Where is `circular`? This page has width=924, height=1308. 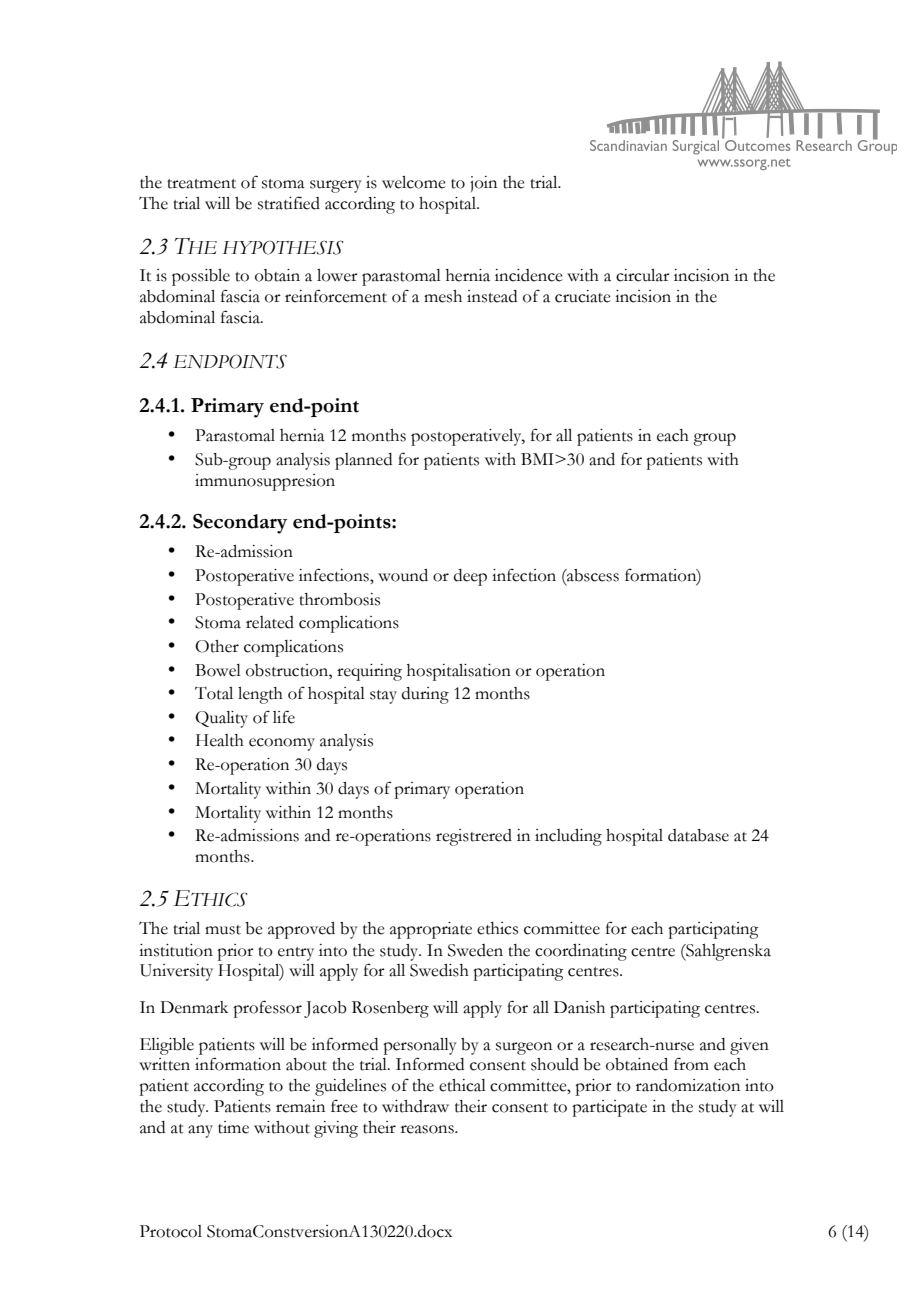
circular is located at coordinates (643, 275).
